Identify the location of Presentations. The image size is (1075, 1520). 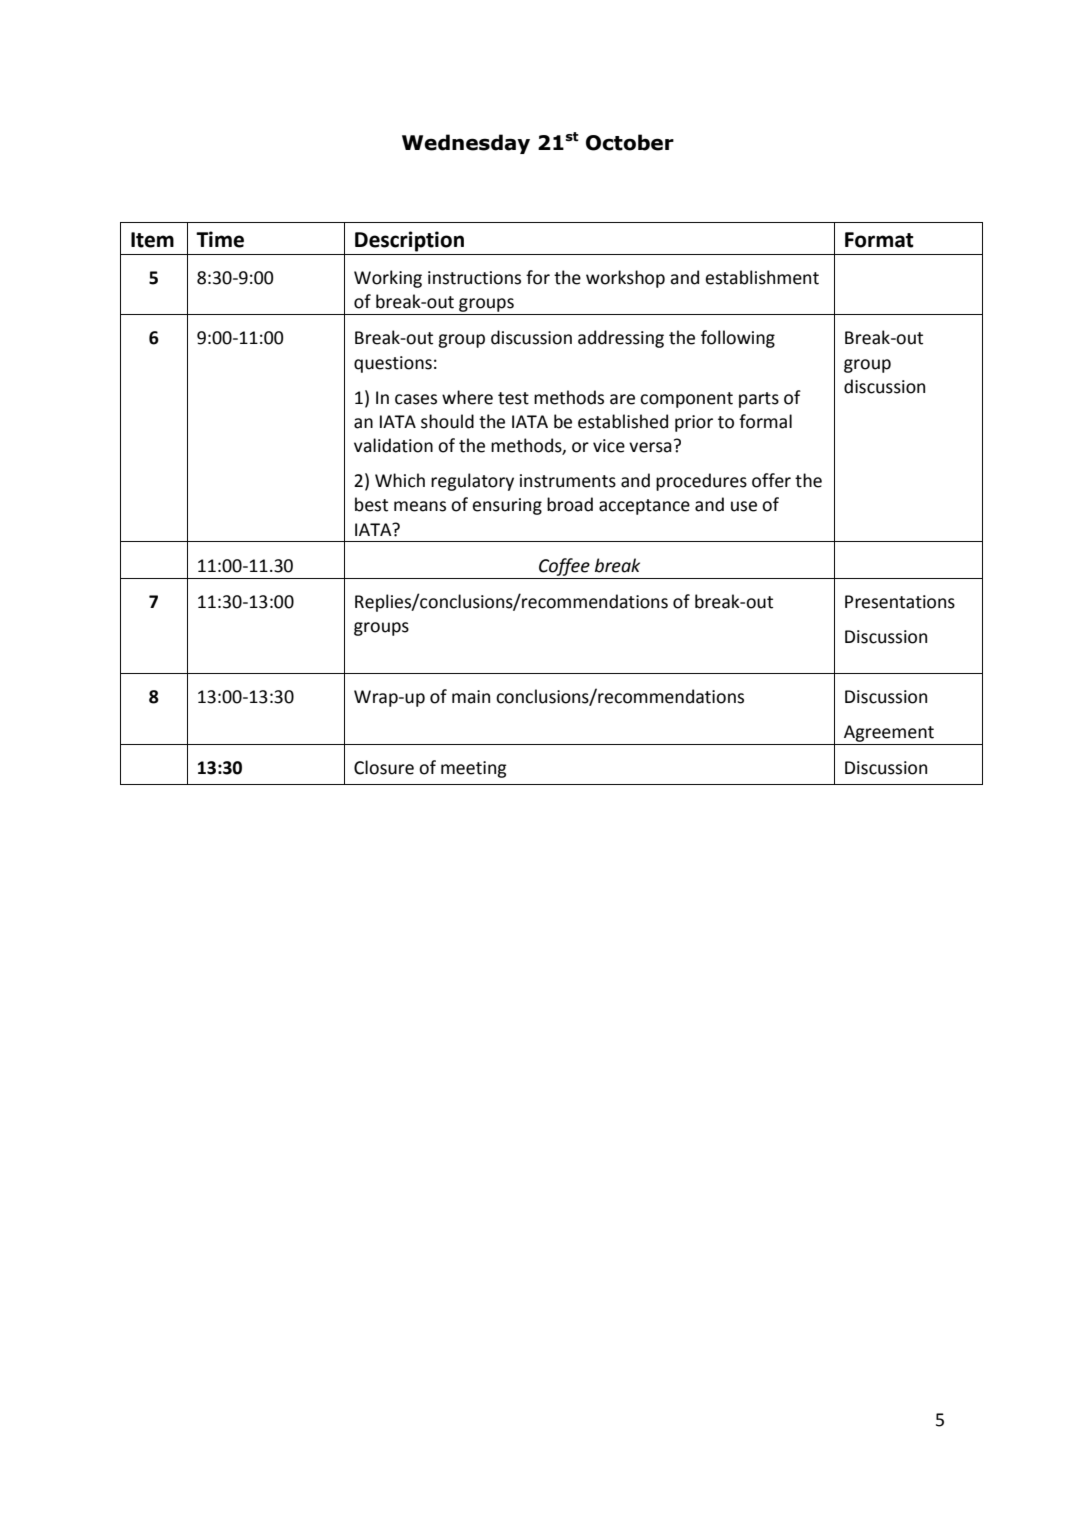
(900, 602).
